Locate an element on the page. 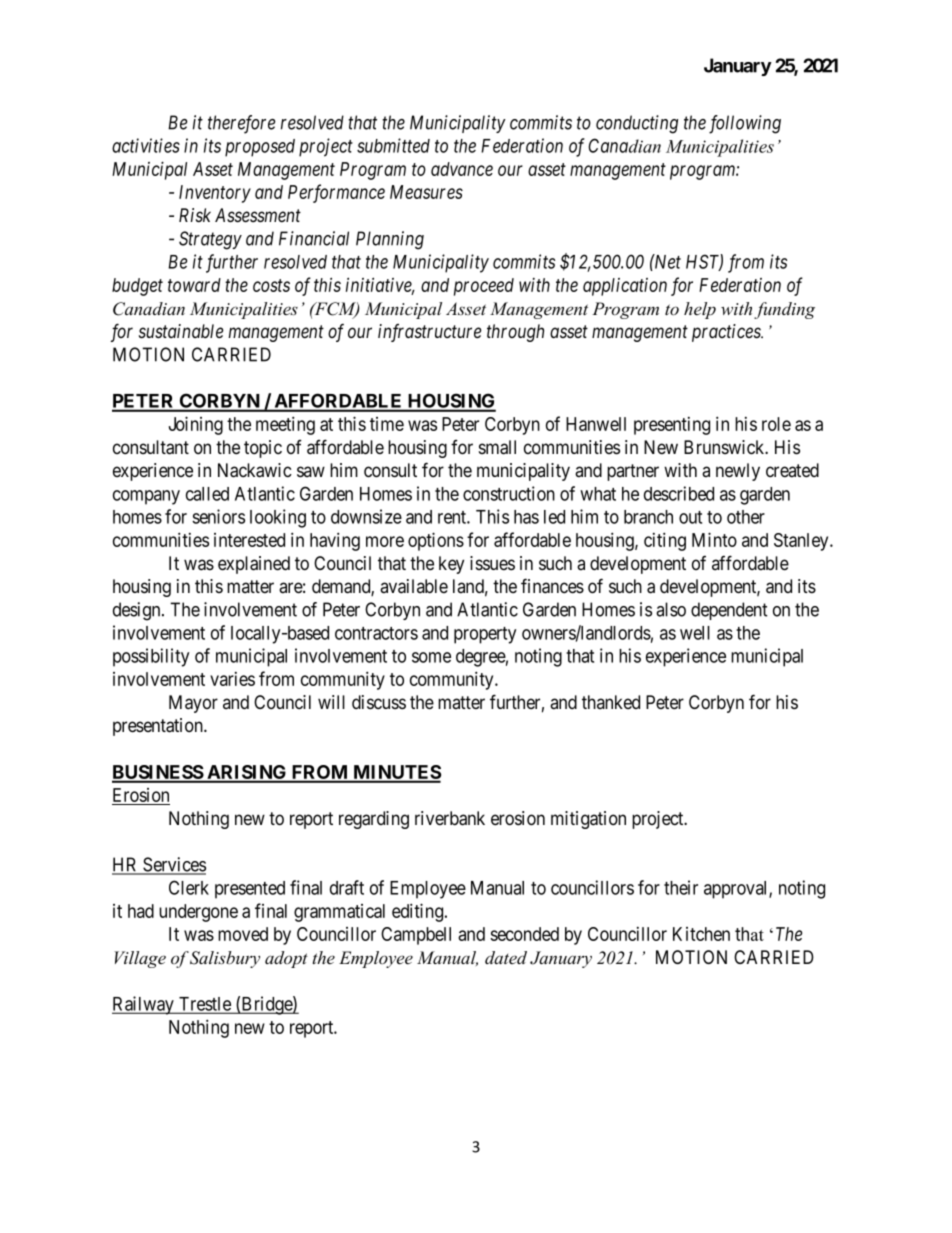 Image resolution: width=952 pixels, height=1233 pixels. Salisbury is located at coordinates (225, 959).
